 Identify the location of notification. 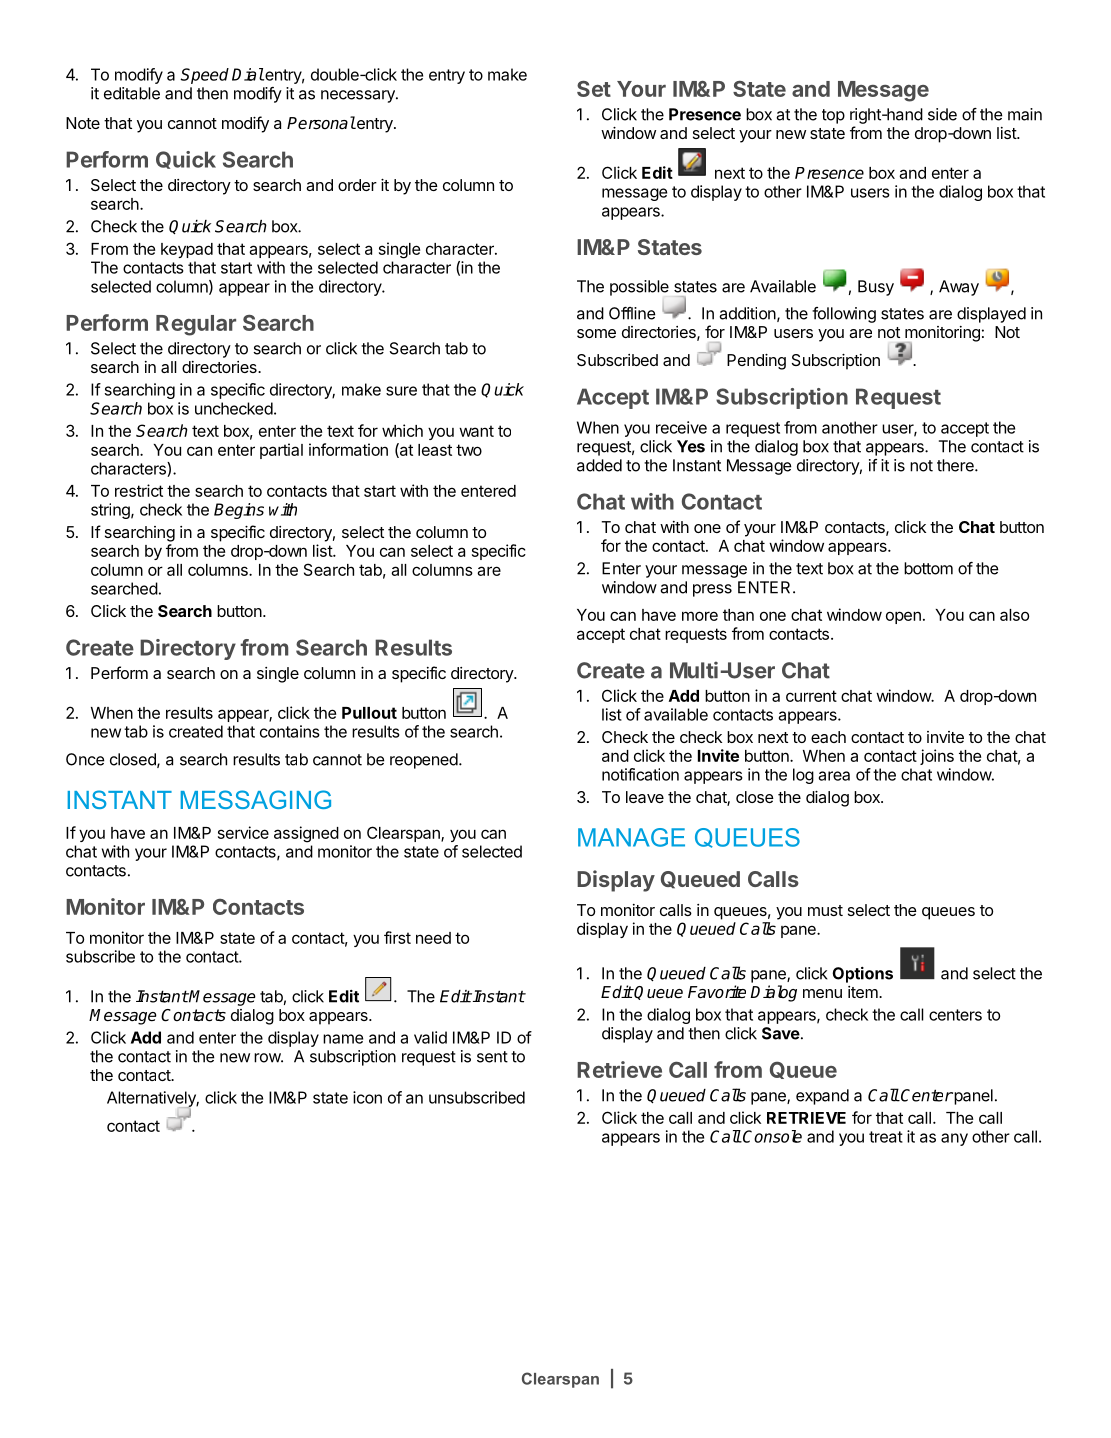
(640, 774).
